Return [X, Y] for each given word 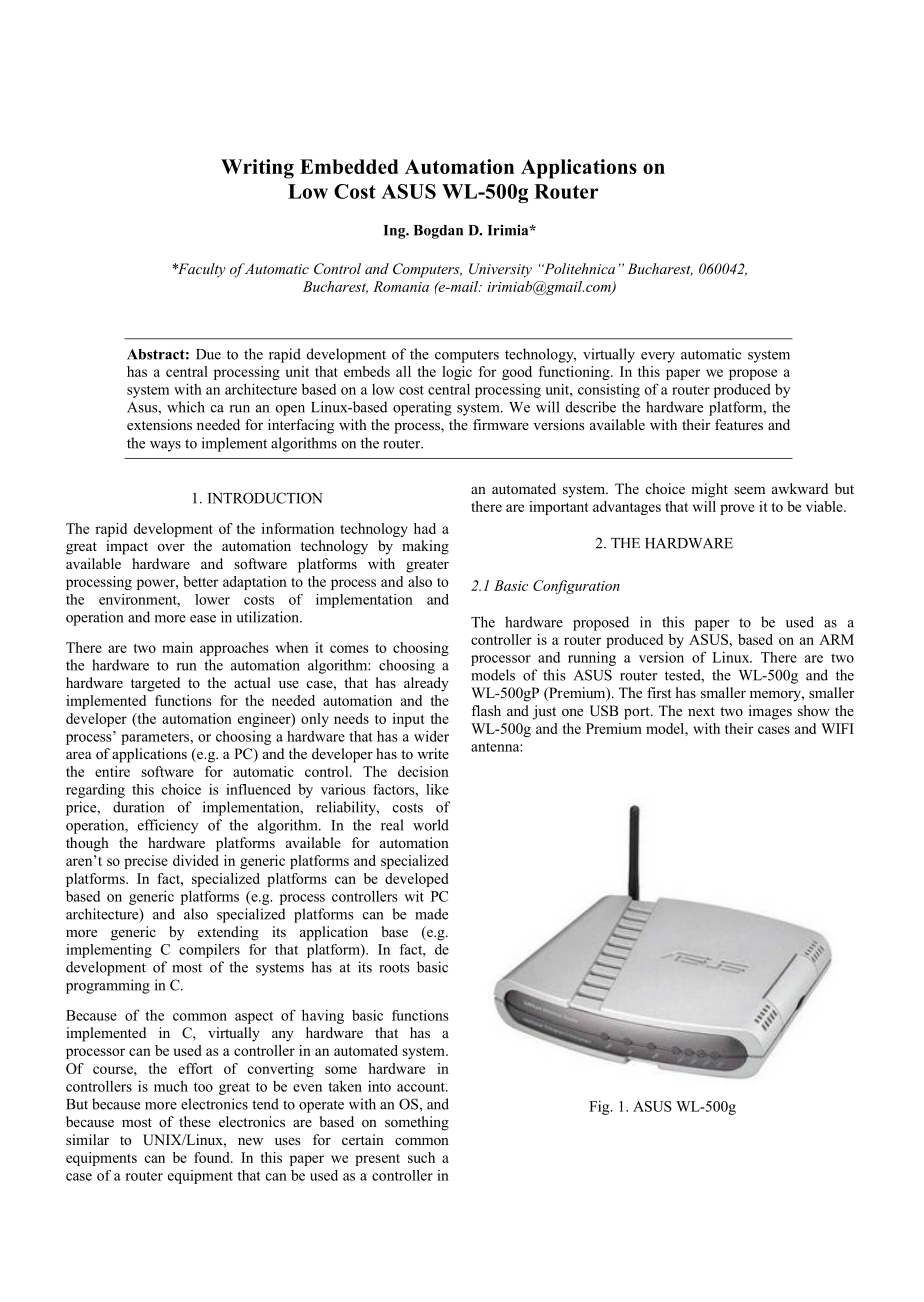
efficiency [168, 826]
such [421, 1157]
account [422, 1087]
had [425, 528]
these [195, 1121]
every [658, 357]
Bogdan [438, 232]
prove [737, 509]
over [171, 547]
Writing [257, 169]
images [770, 712]
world [431, 825]
